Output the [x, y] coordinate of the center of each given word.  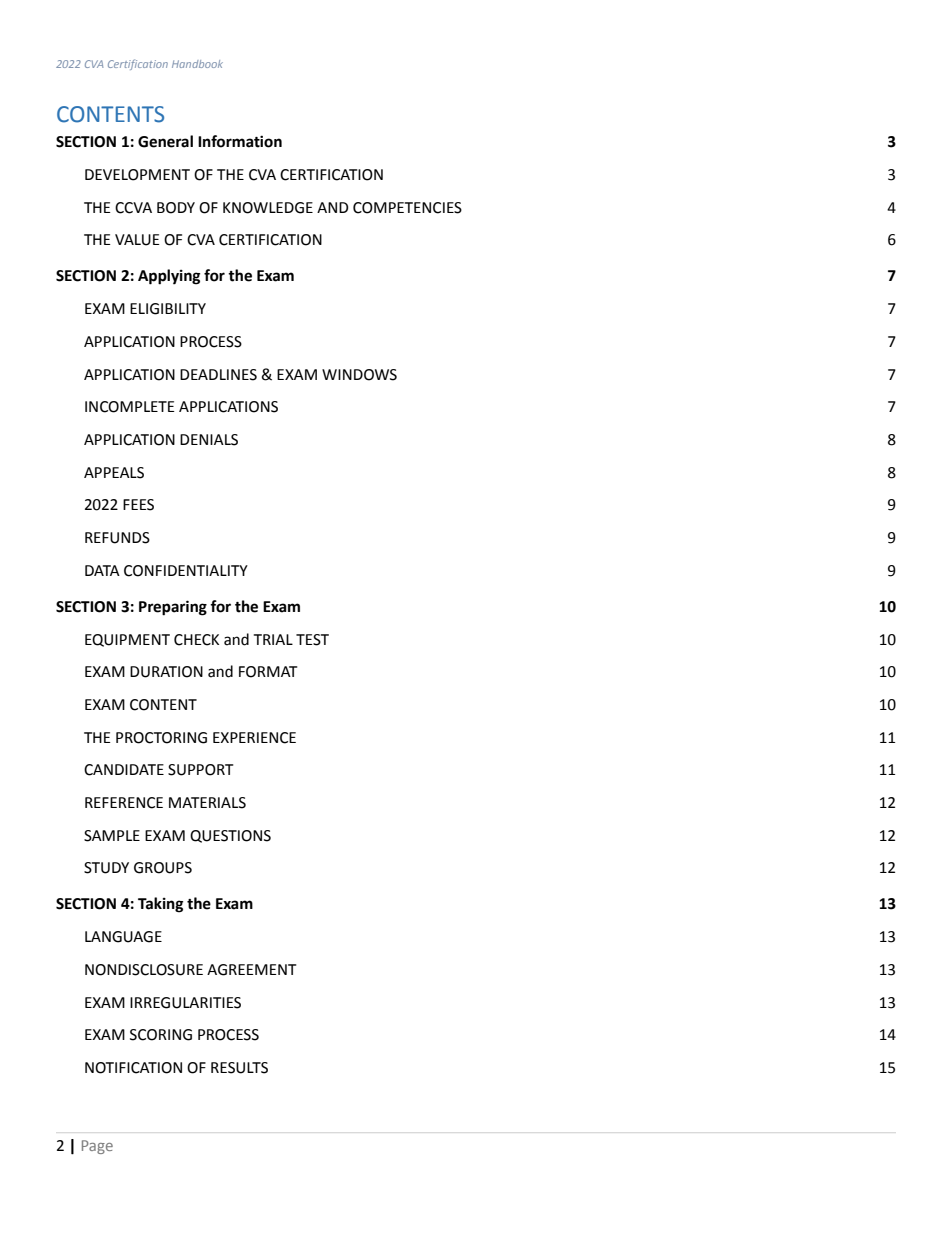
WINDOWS [359, 375]
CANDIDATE [124, 770]
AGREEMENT [251, 970]
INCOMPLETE [130, 407]
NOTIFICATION [133, 1068]
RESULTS [239, 1068]
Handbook [197, 64]
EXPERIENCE [254, 738]
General [165, 141]
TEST [312, 640]
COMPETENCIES [407, 208]
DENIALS [209, 440]
